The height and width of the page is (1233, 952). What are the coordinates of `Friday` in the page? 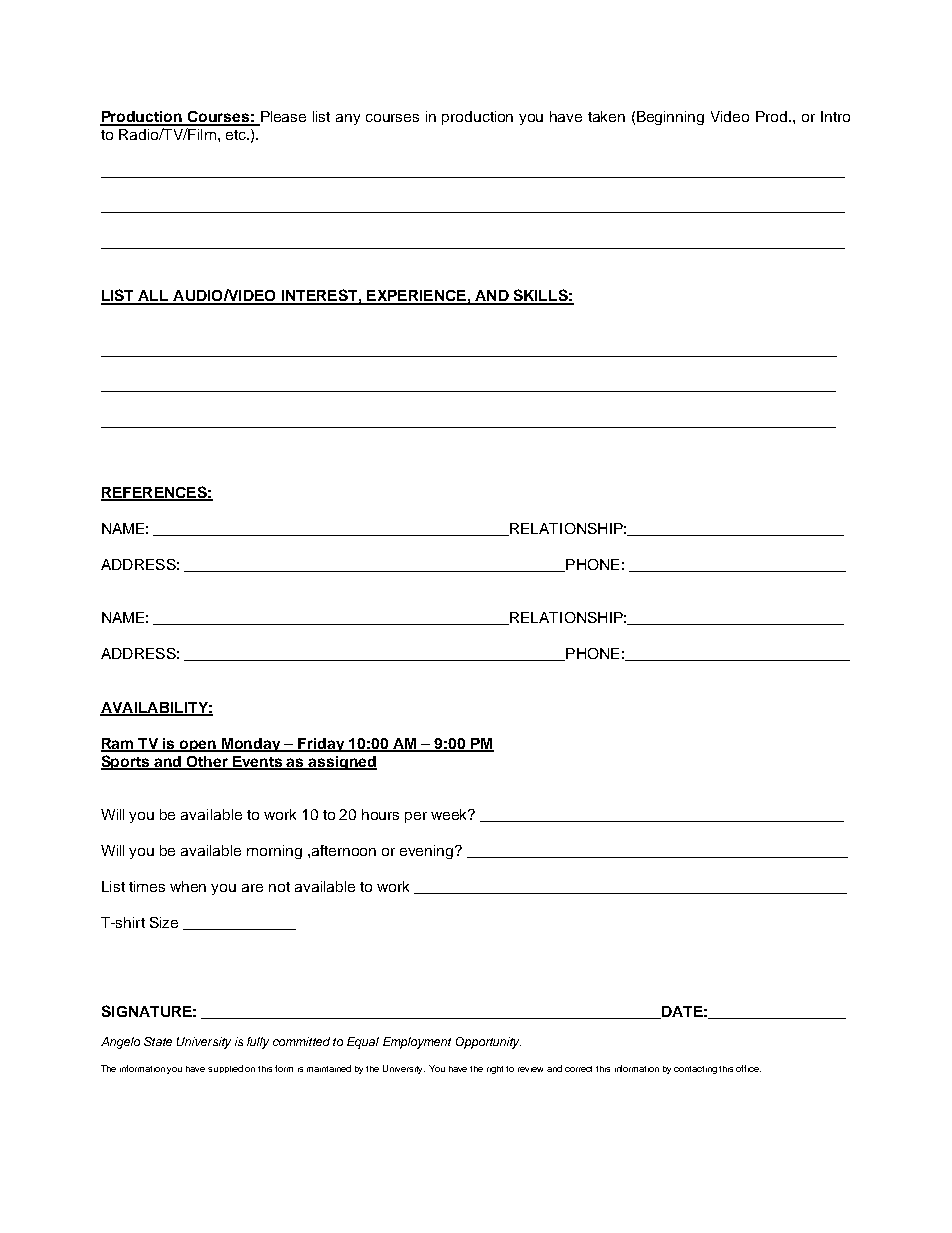 It's located at (322, 745).
